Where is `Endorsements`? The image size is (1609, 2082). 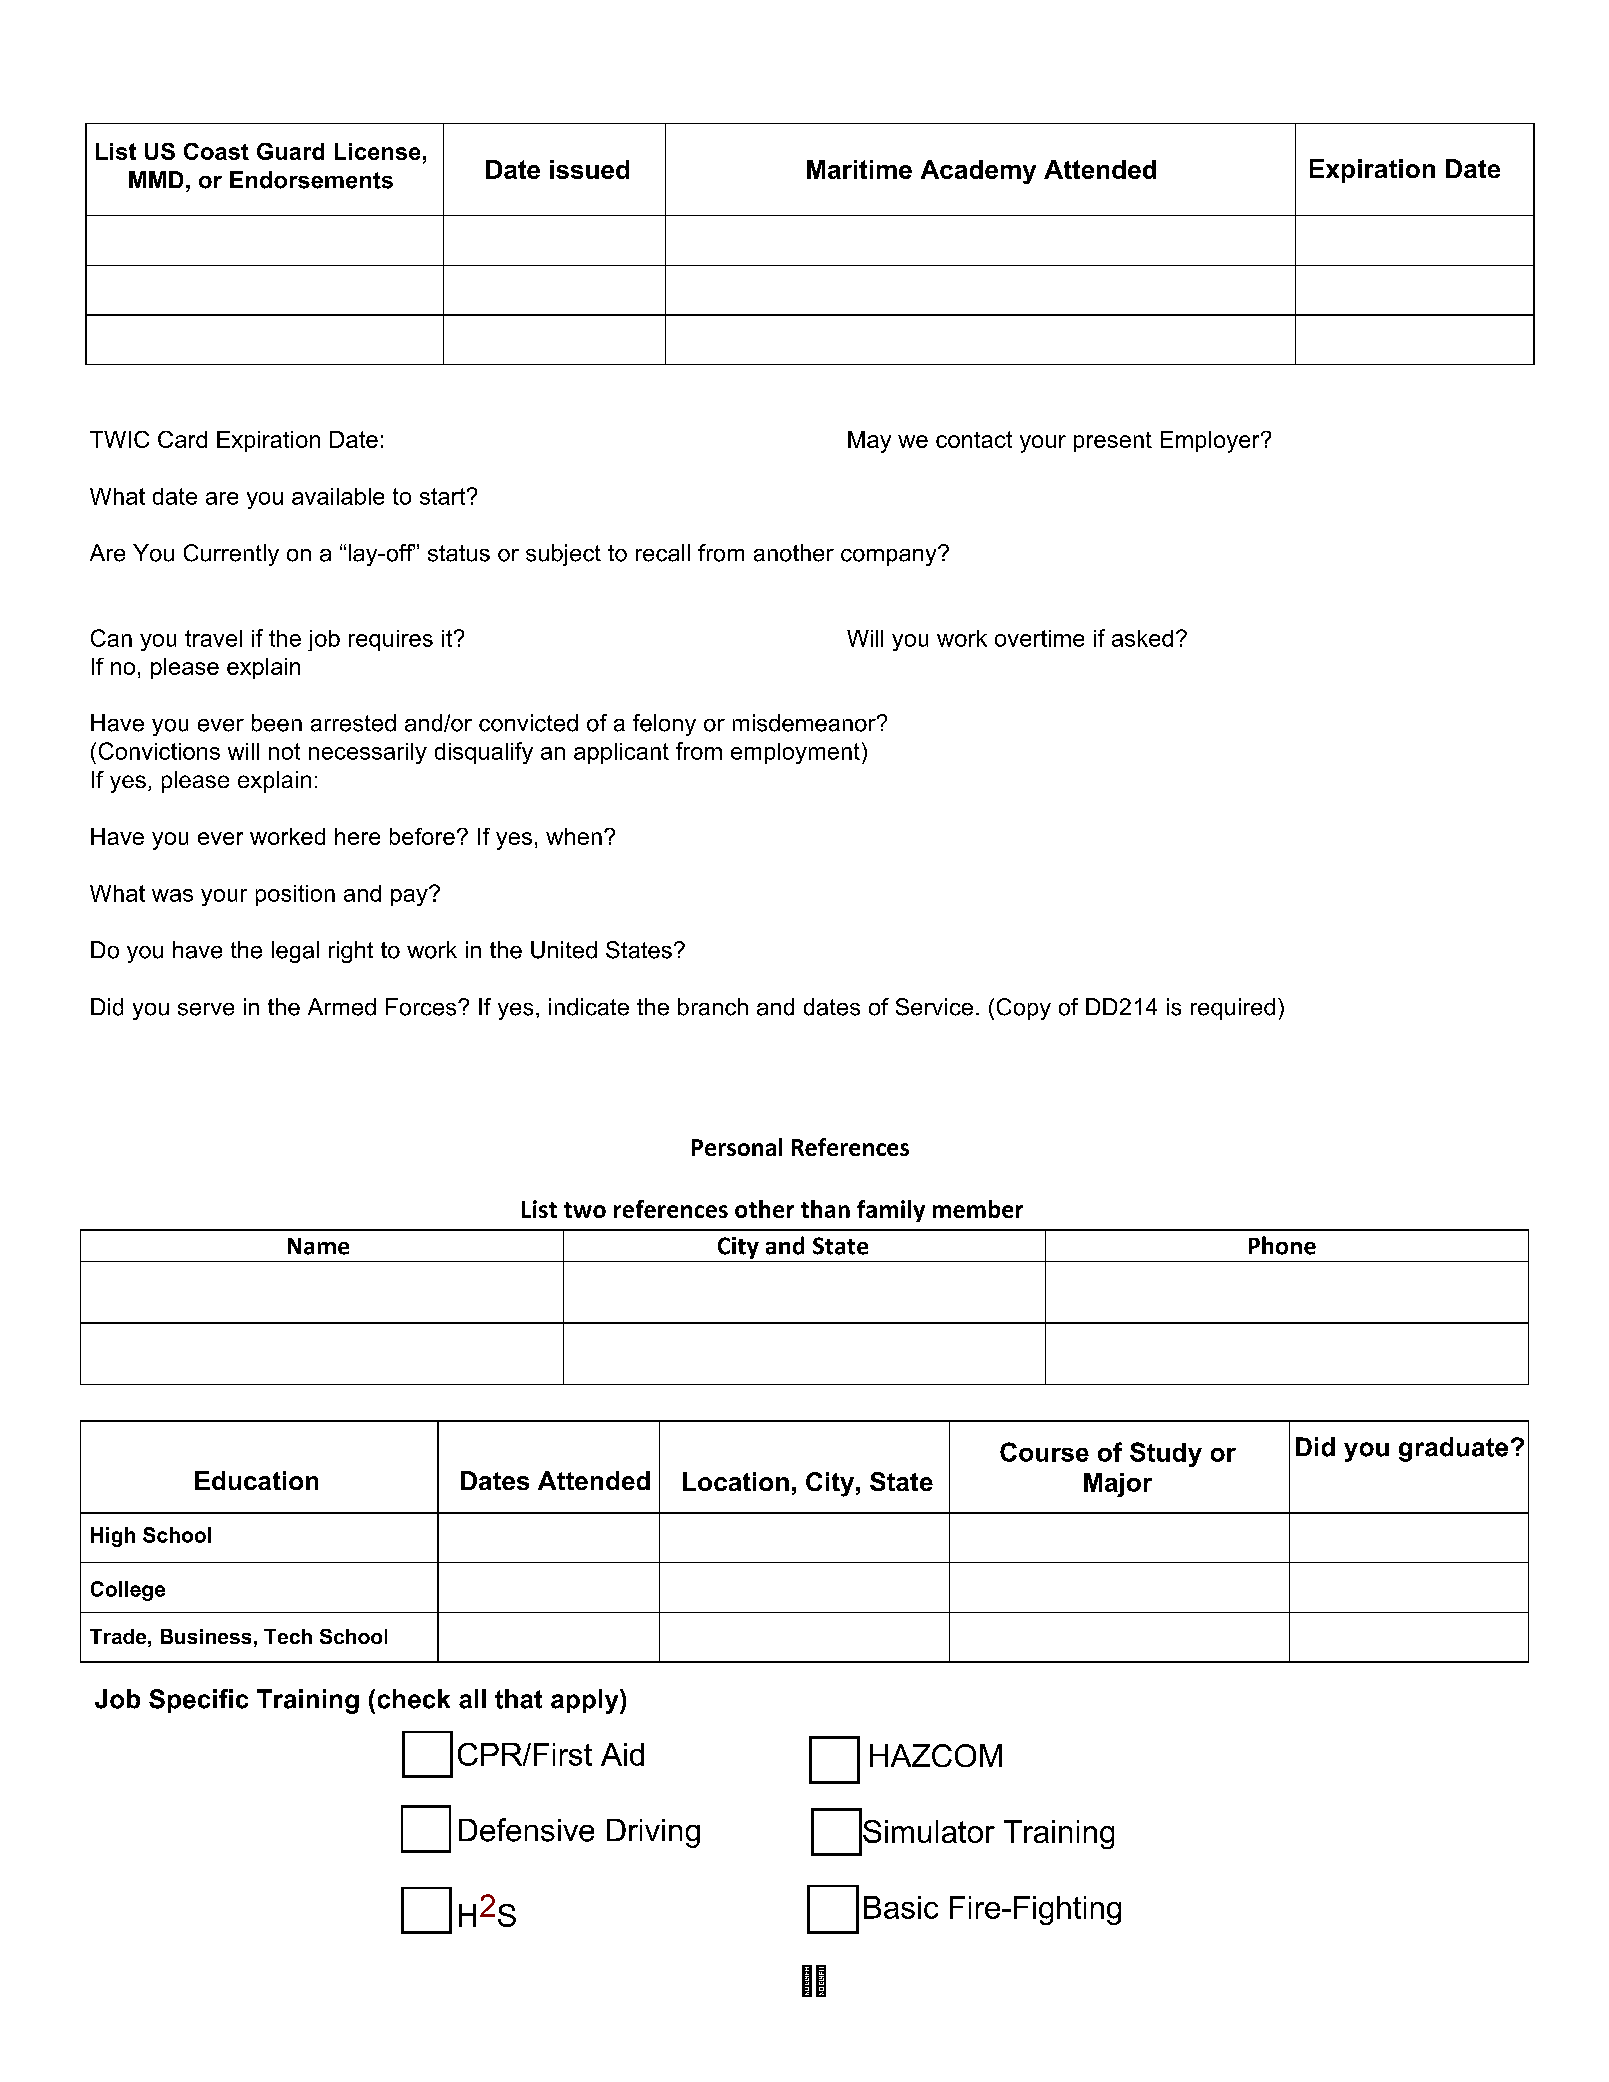
Endorsements is located at coordinates (311, 180).
